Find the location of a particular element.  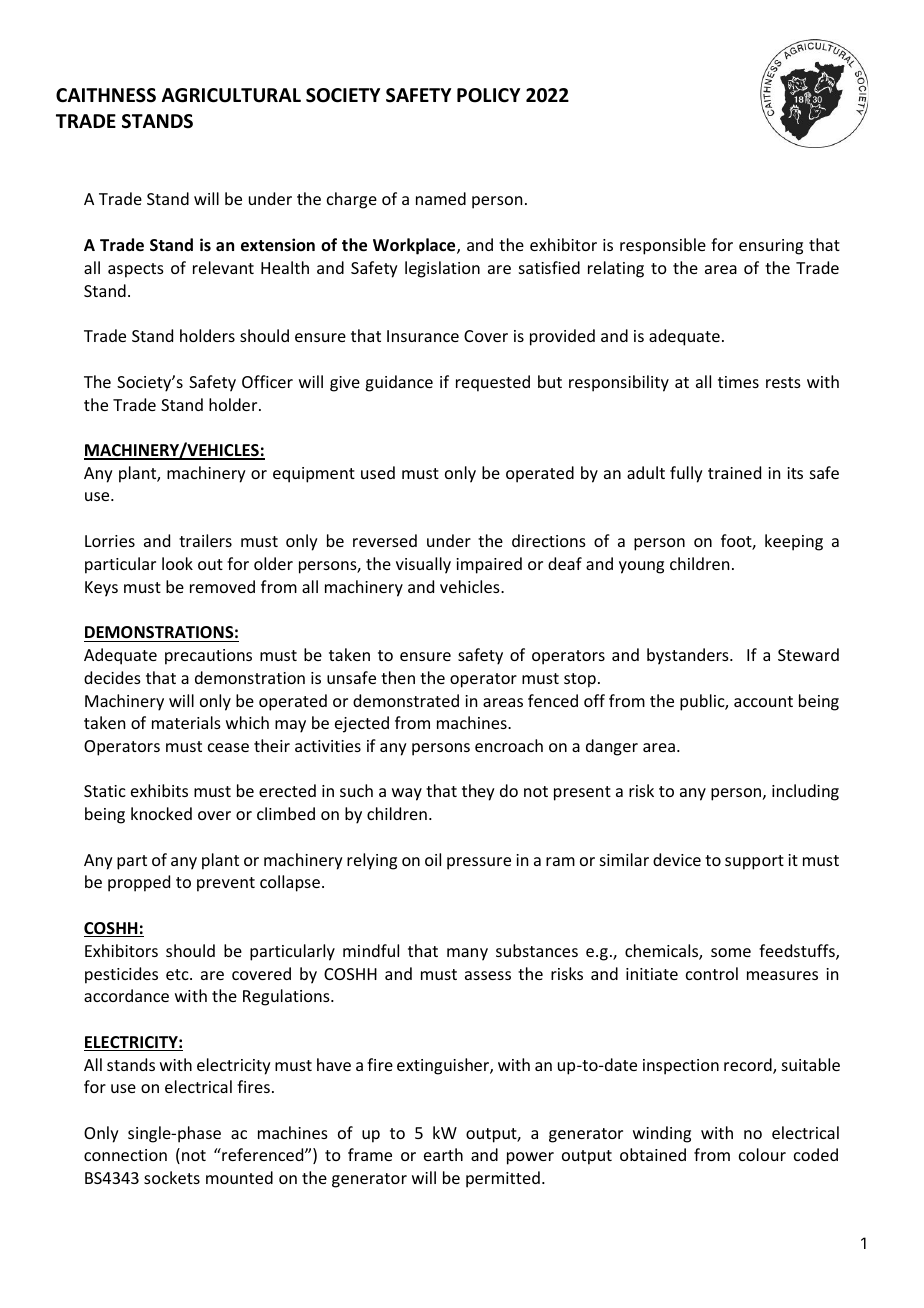

sockets is located at coordinates (172, 1177).
